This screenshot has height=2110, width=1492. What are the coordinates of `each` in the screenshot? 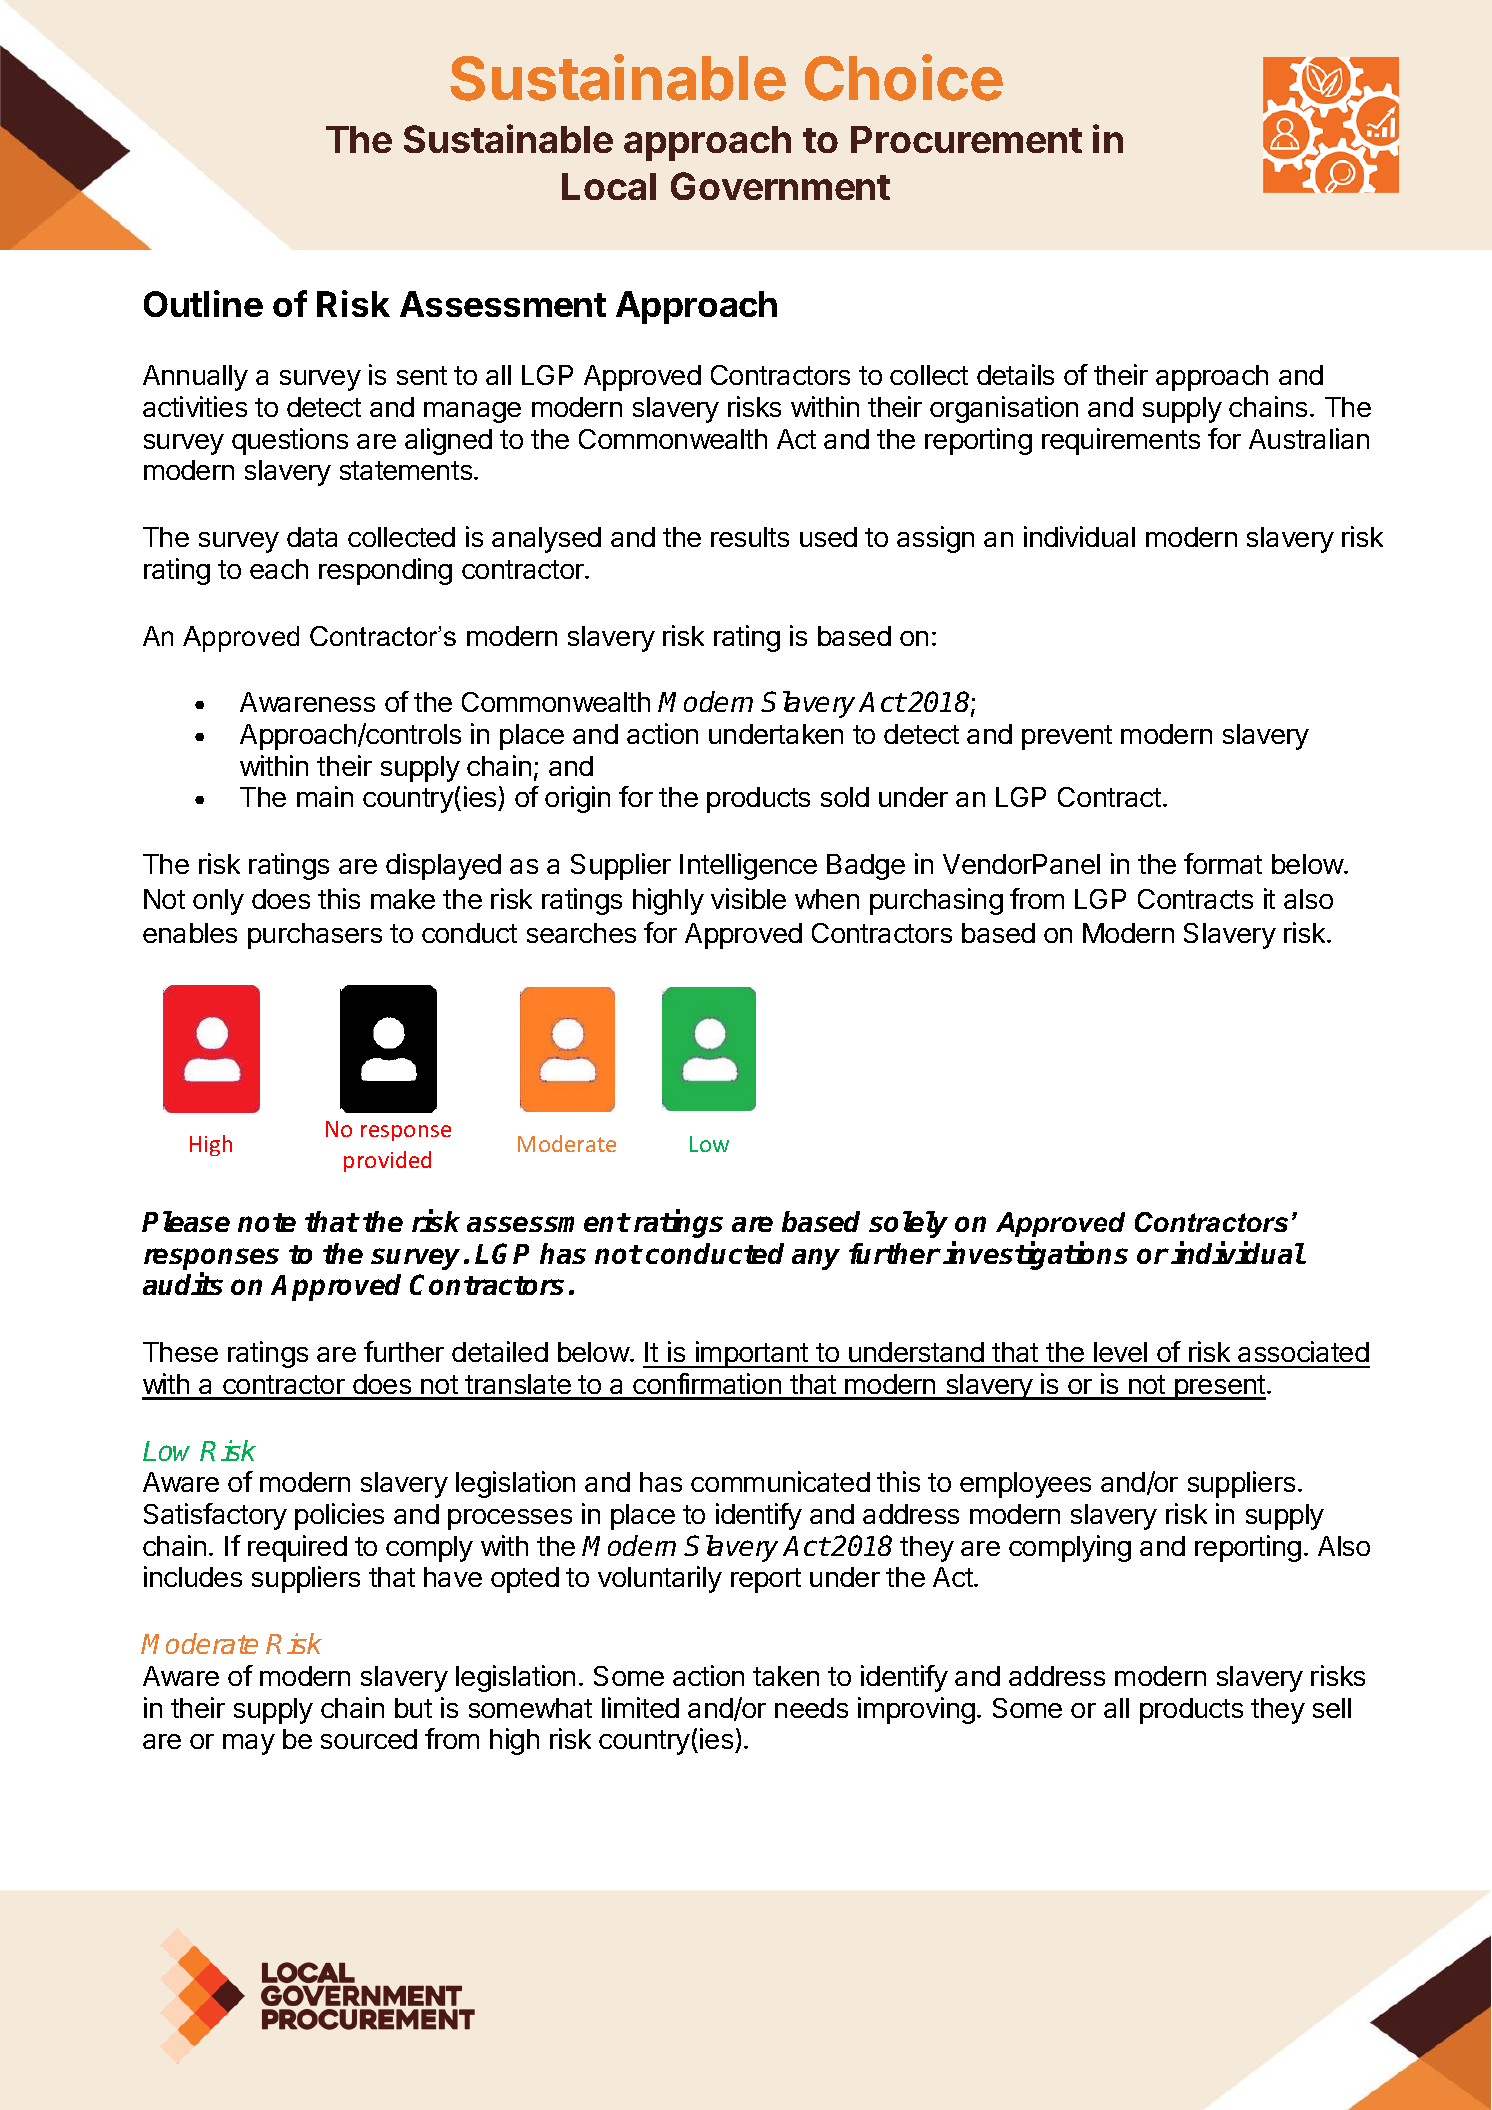 It's located at (279, 569).
